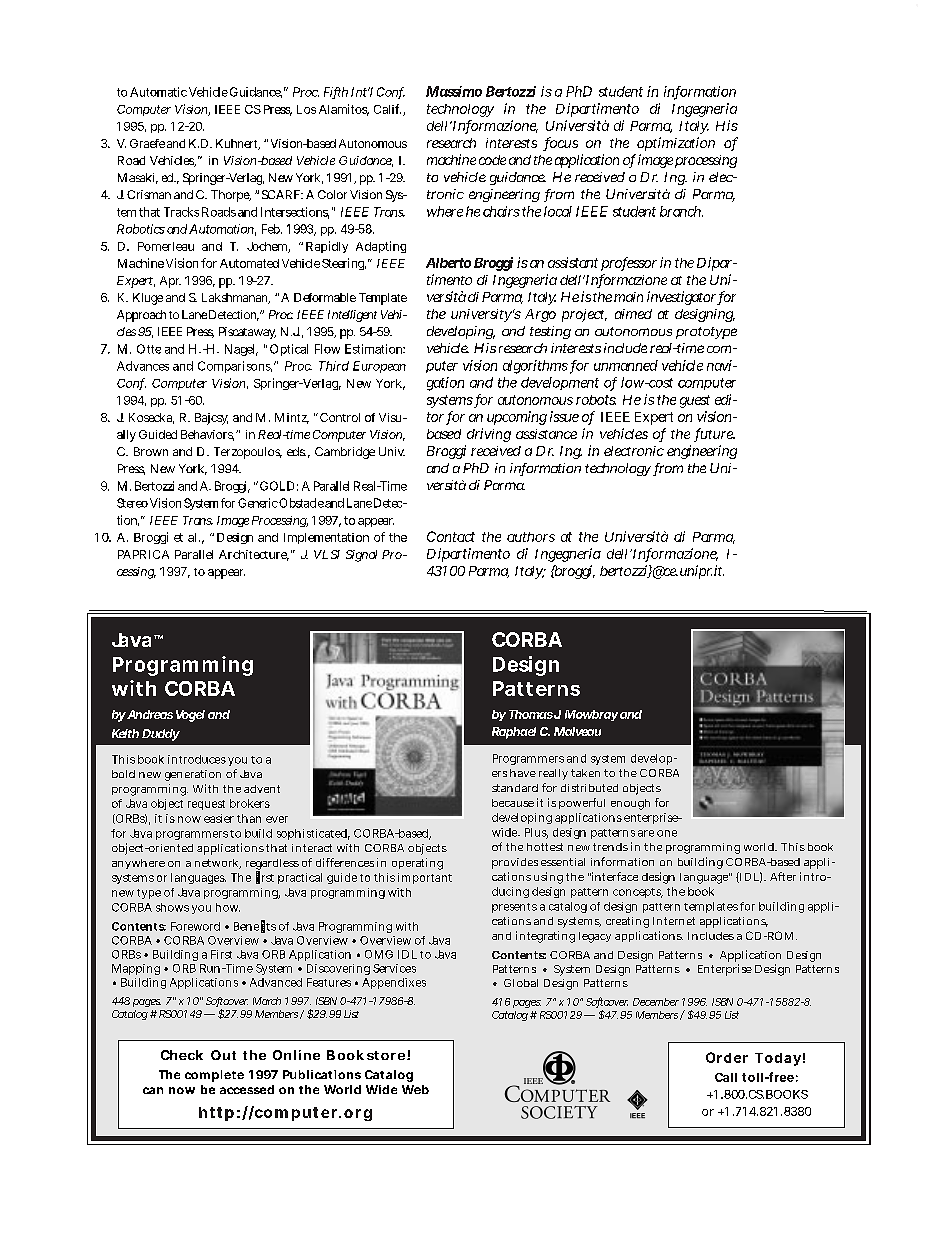 Image resolution: width=952 pixels, height=1233 pixels. I want to click on Appendixes, so click(394, 983).
